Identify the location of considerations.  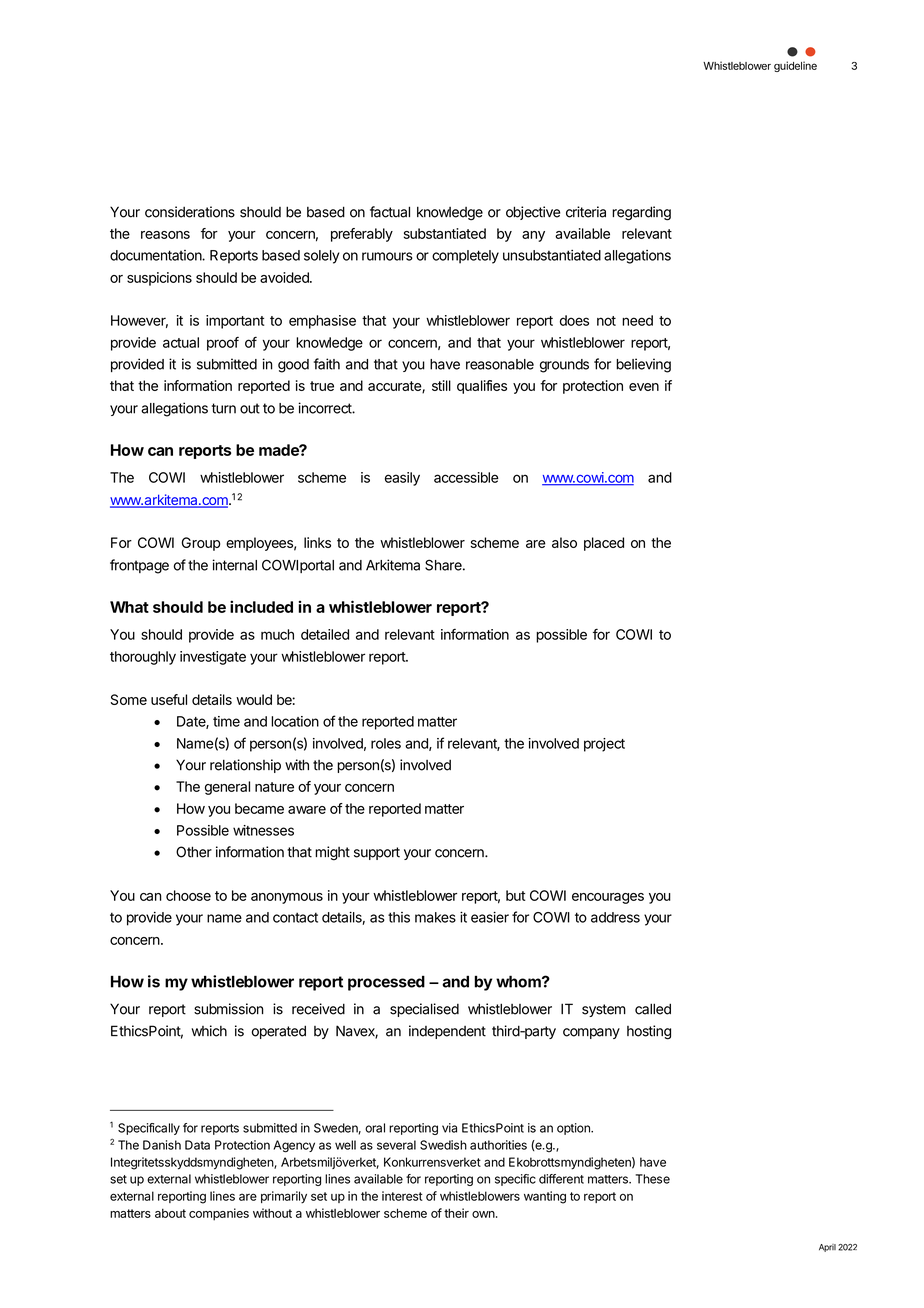
(190, 212).
